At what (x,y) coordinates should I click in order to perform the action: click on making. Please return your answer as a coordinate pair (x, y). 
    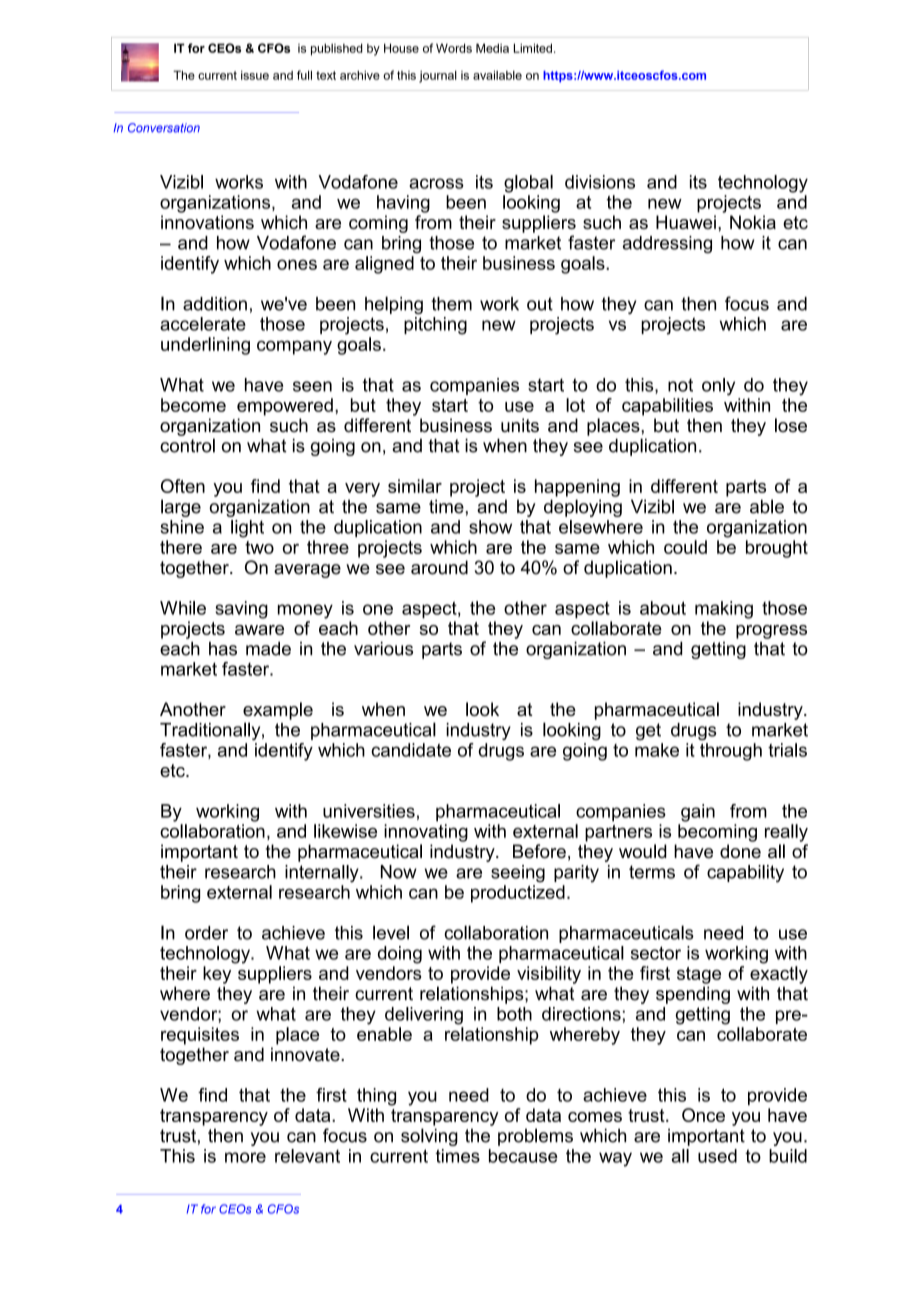
    Looking at the image, I should click on (724, 610).
